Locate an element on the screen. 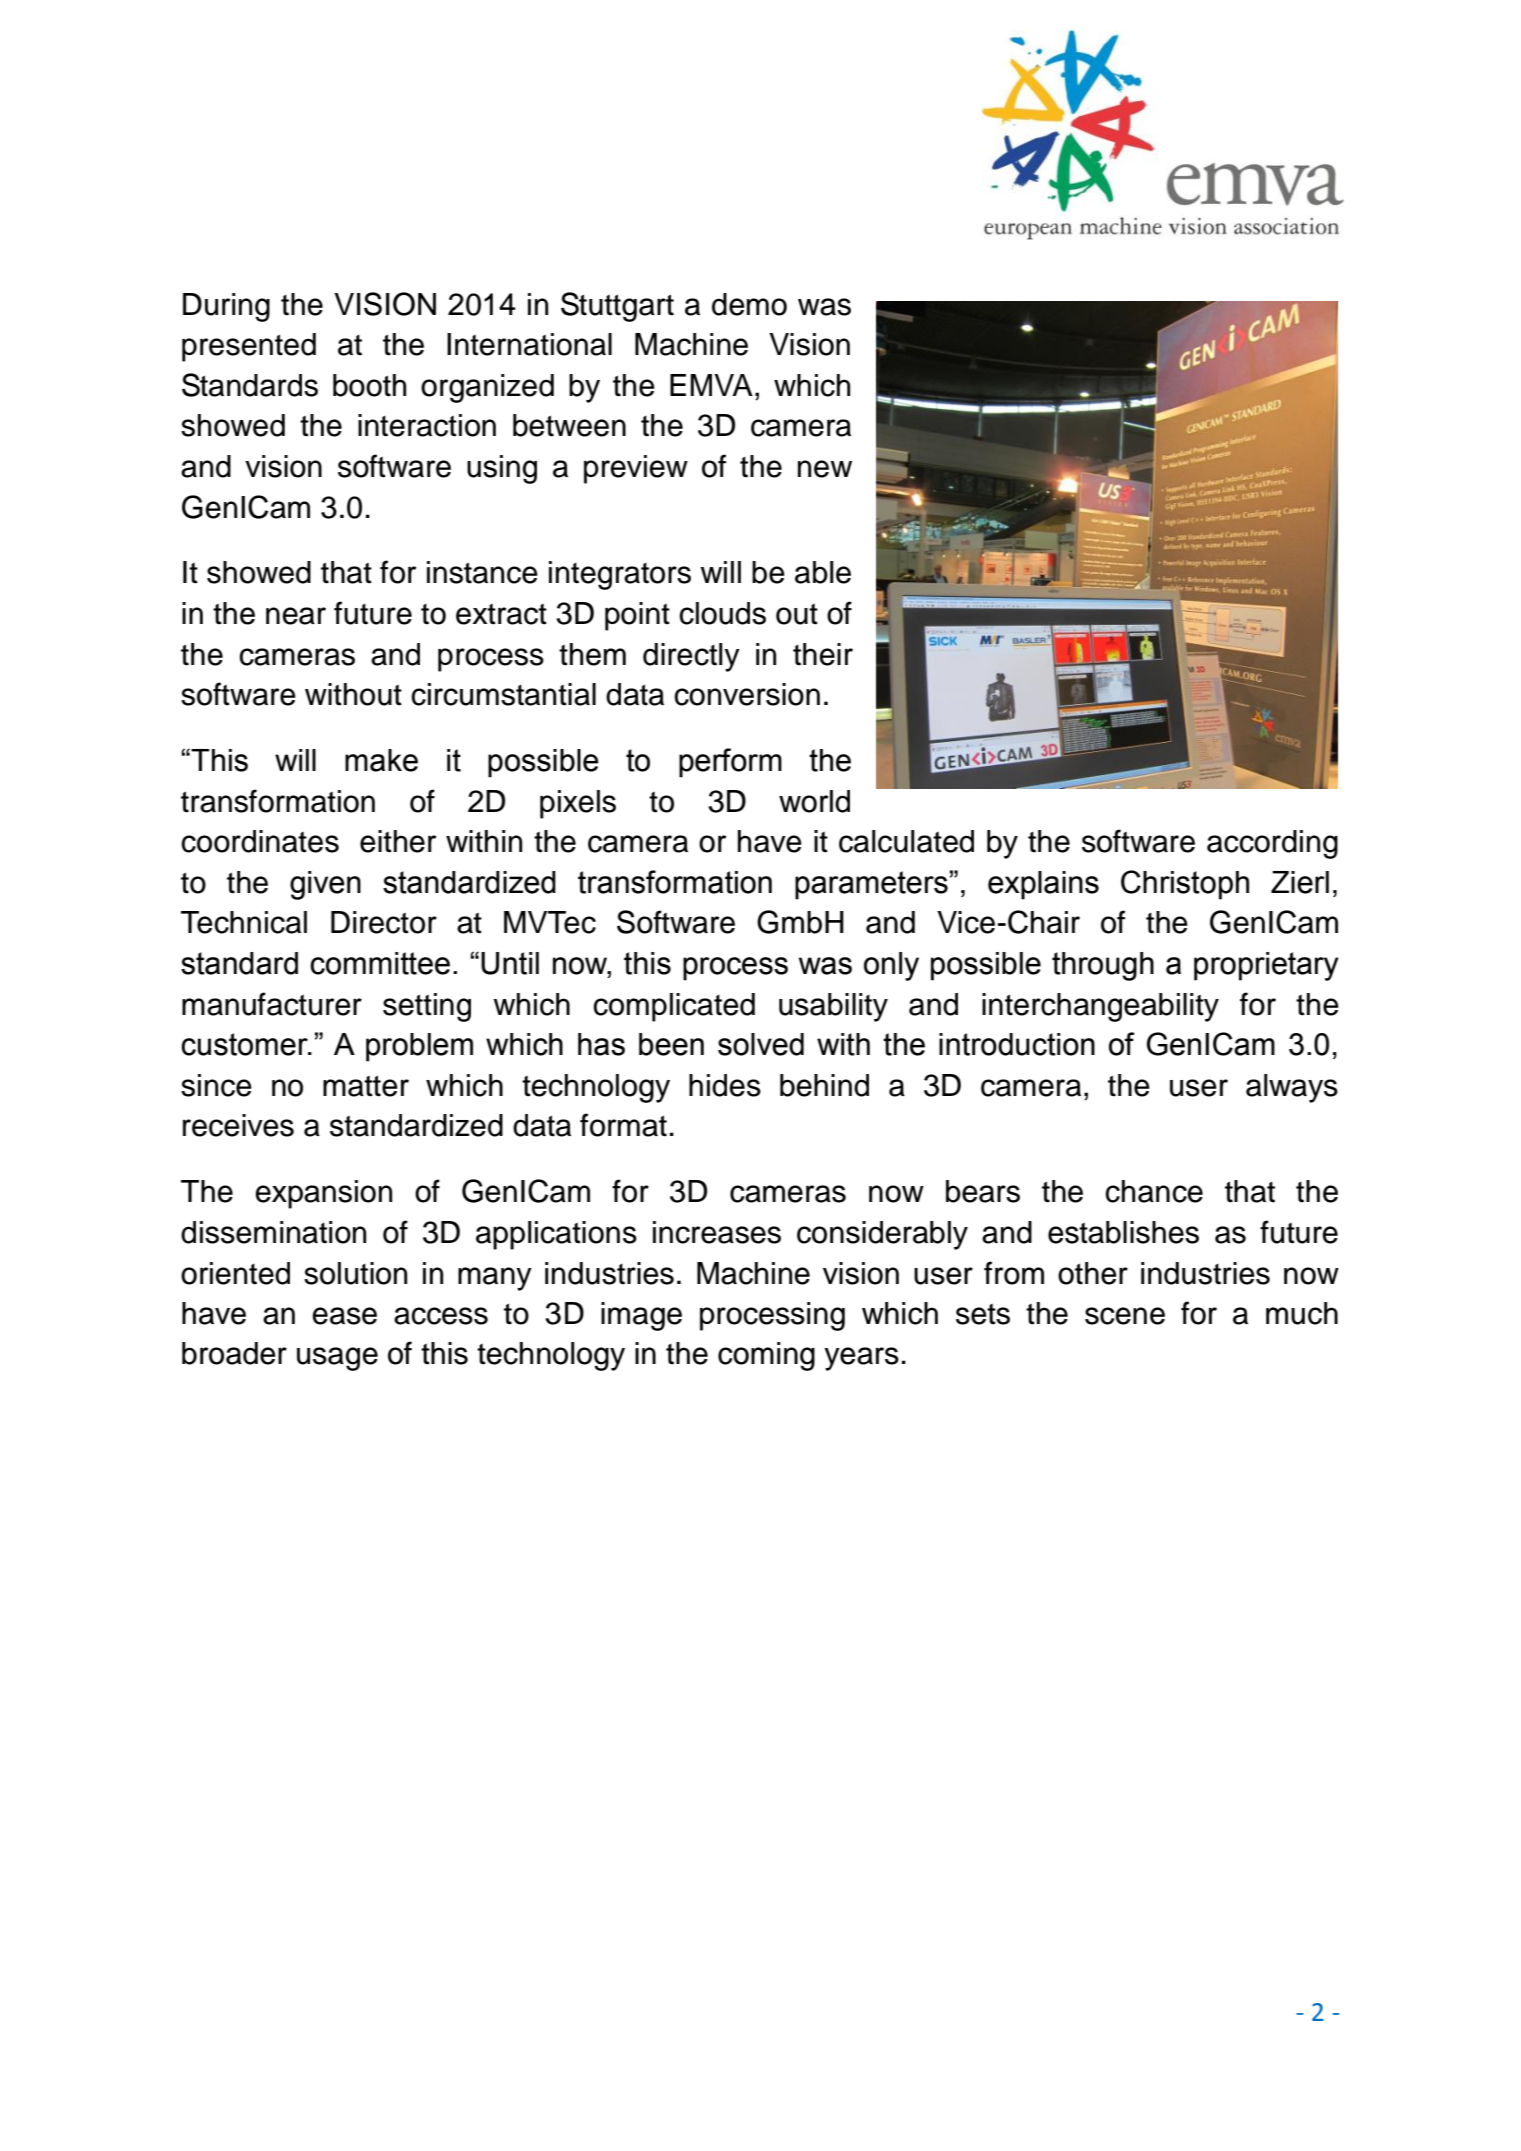 The height and width of the screenshot is (2151, 1521). their is located at coordinates (823, 654).
